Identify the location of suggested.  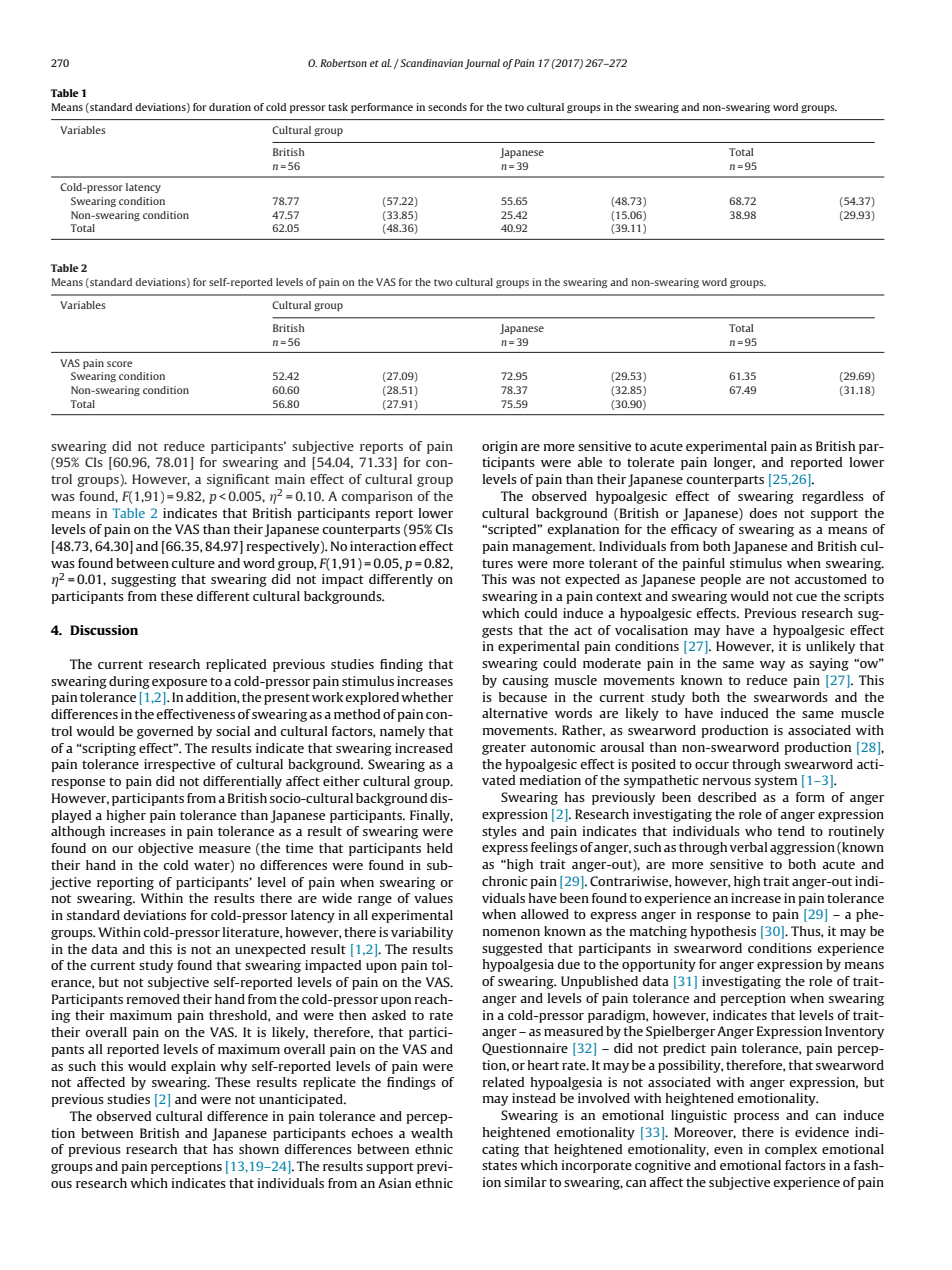
(512, 949).
